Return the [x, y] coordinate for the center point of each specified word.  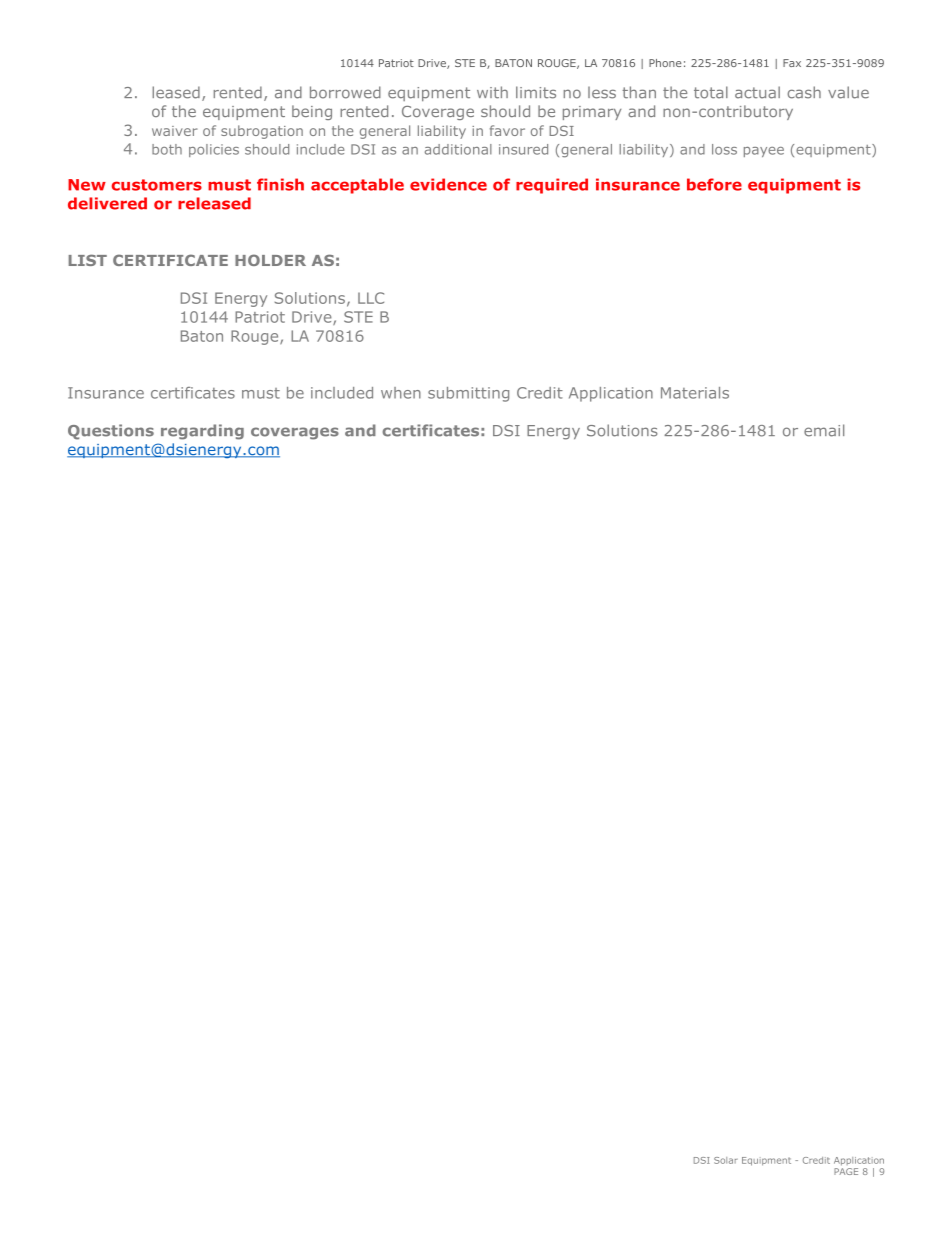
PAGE [846, 1171]
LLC [371, 298]
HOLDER [270, 260]
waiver [175, 131]
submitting [468, 394]
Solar [726, 1160]
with [492, 92]
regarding [202, 432]
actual [757, 92]
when [401, 393]
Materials [695, 393]
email [824, 430]
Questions [111, 432]
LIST [88, 260]
